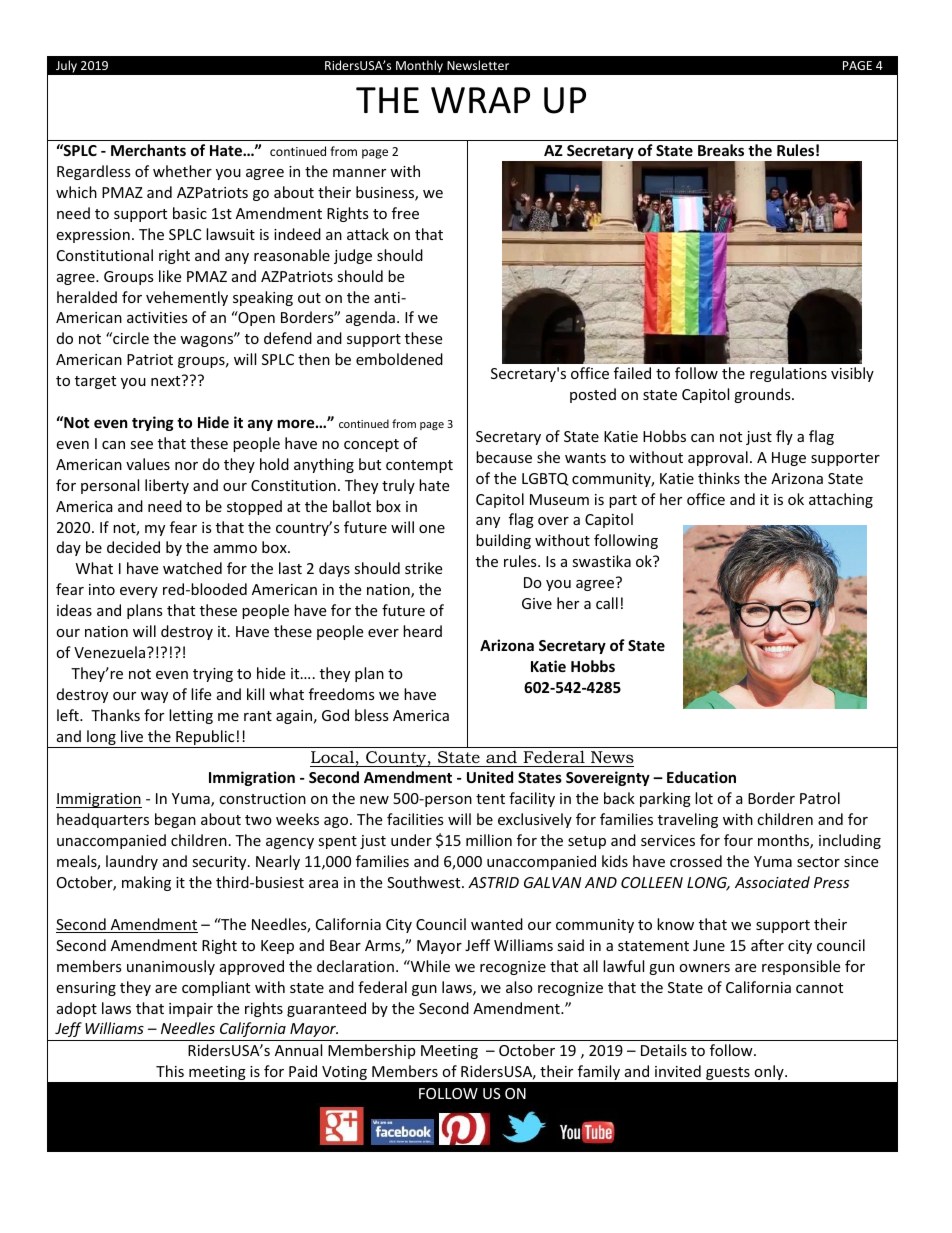 The height and width of the page is (1233, 952). What do you see at coordinates (721, 150) in the page?
I see `Breaks` at bounding box center [721, 150].
